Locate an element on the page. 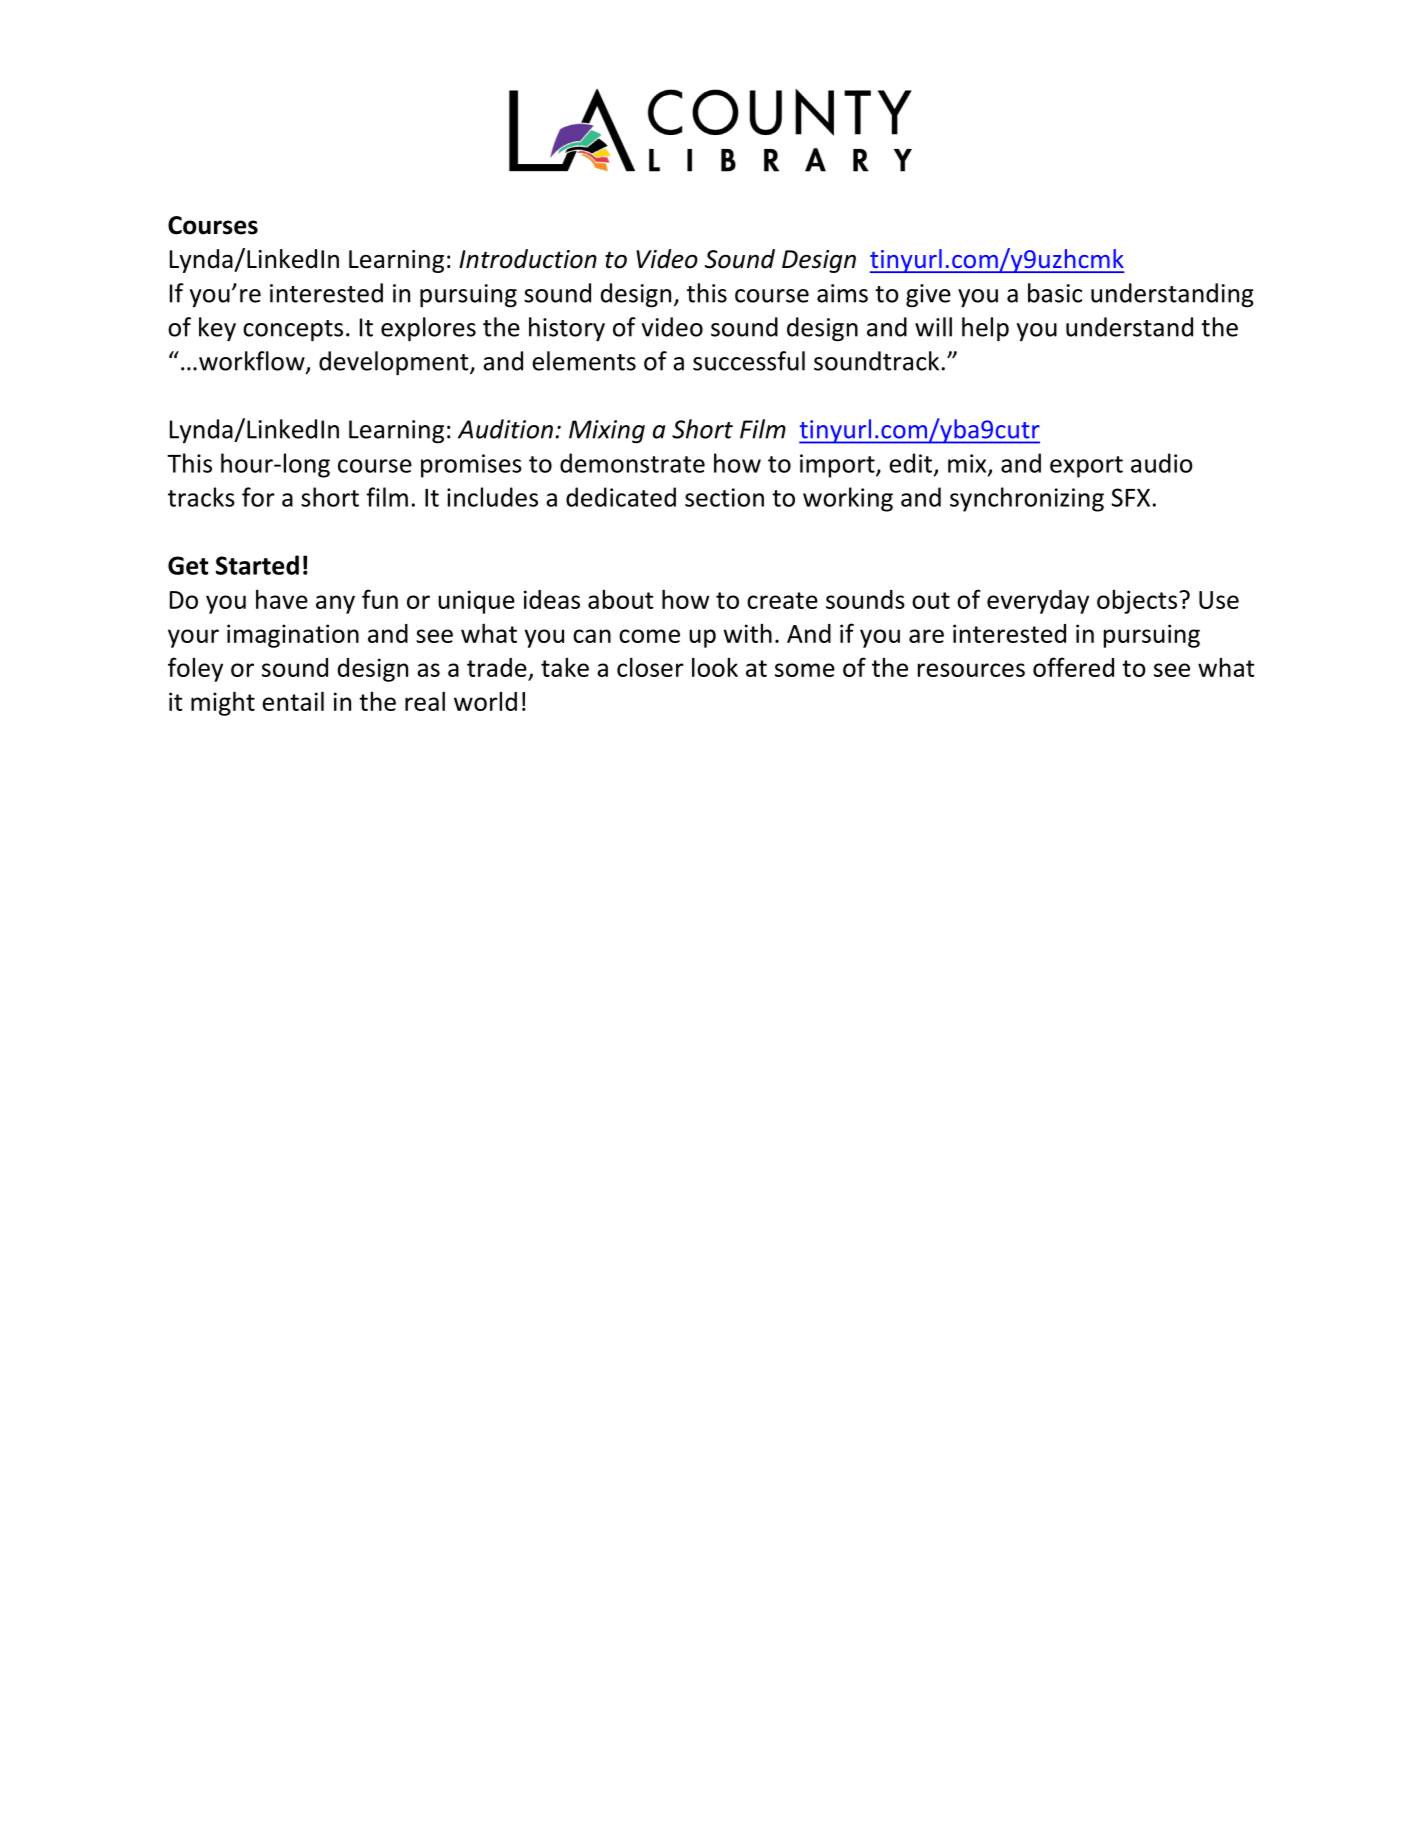 This document has height=1841, width=1423. Mixing is located at coordinates (607, 432).
